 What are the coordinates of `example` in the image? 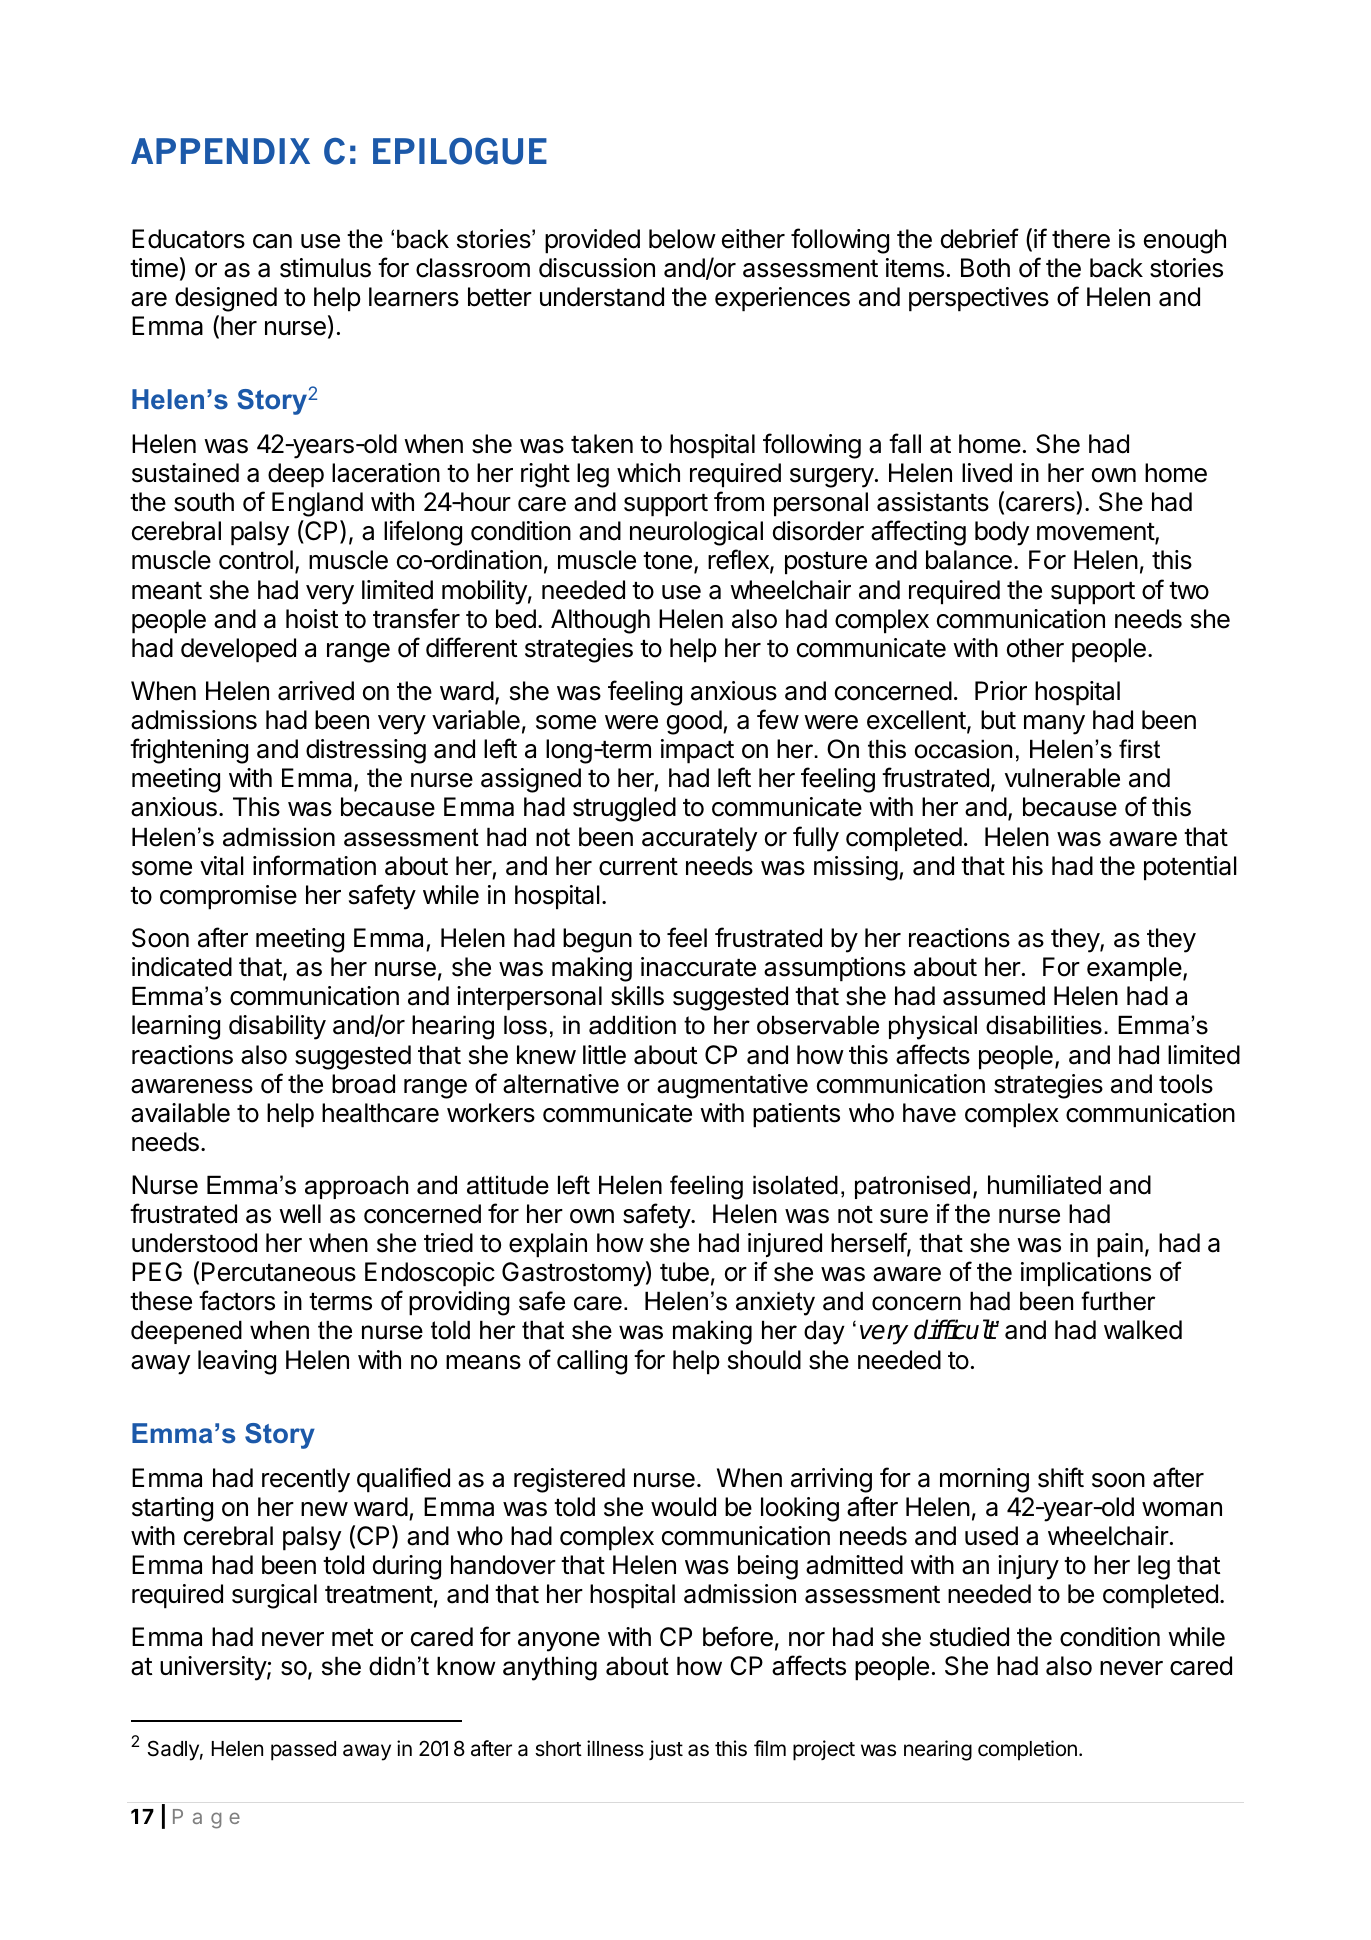 It's located at (1134, 969).
